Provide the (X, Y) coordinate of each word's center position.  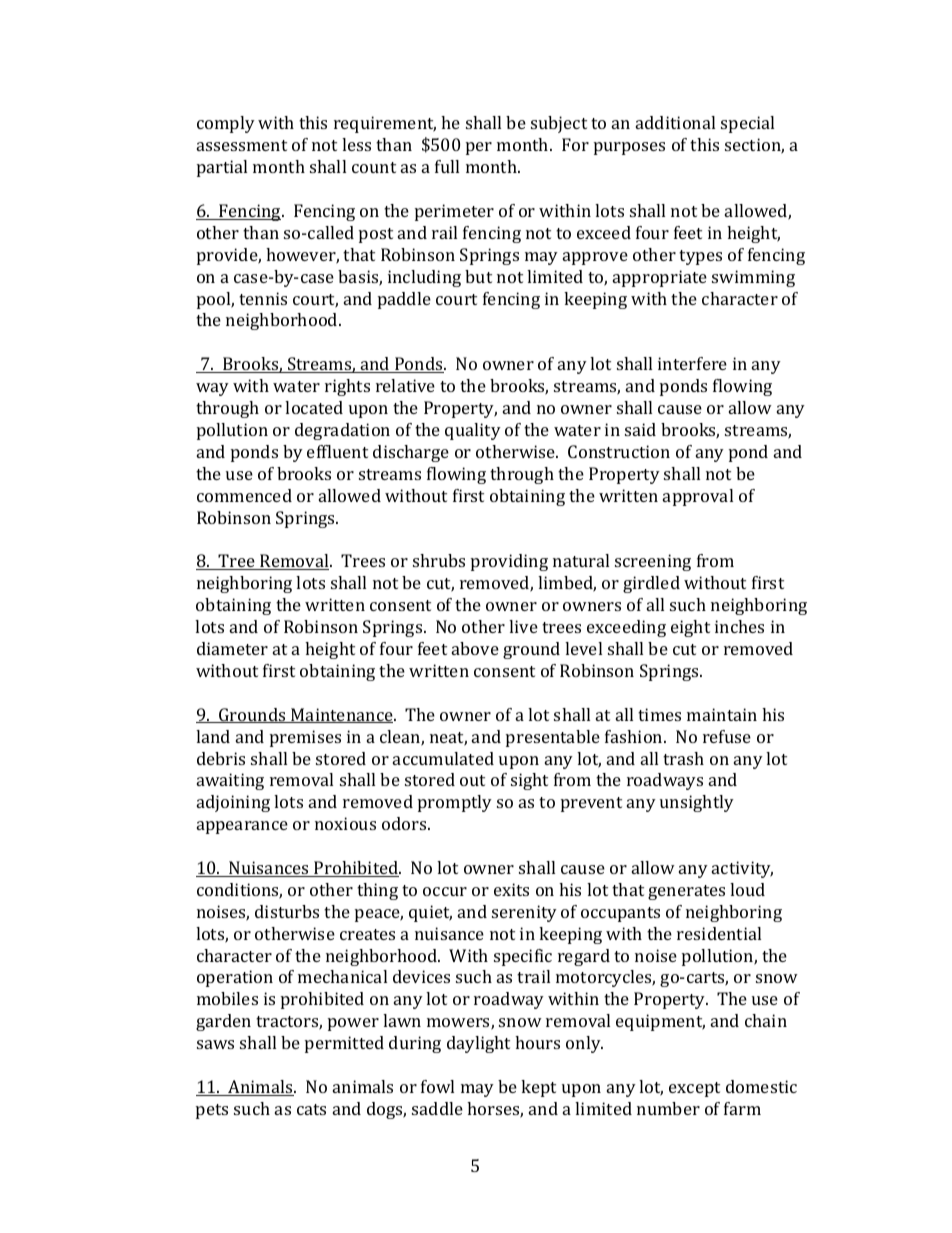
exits (511, 889)
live (523, 626)
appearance (242, 827)
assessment (242, 145)
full (447, 166)
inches (739, 626)
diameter (232, 648)
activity (742, 869)
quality (473, 431)
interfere (692, 363)
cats (311, 1109)
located (314, 407)
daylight (478, 1044)
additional (675, 122)
